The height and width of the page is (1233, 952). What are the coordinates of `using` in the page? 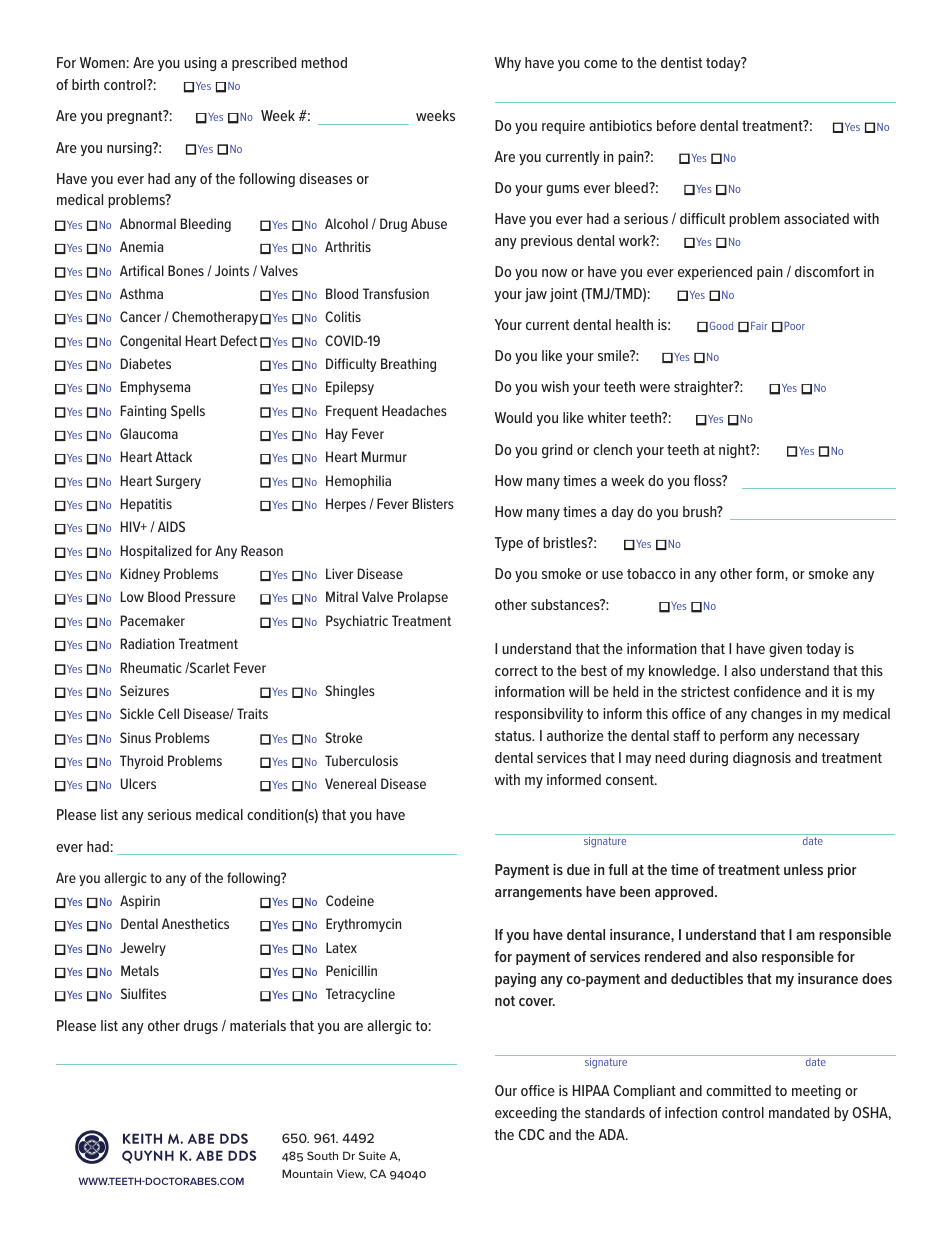 It's located at (200, 64).
